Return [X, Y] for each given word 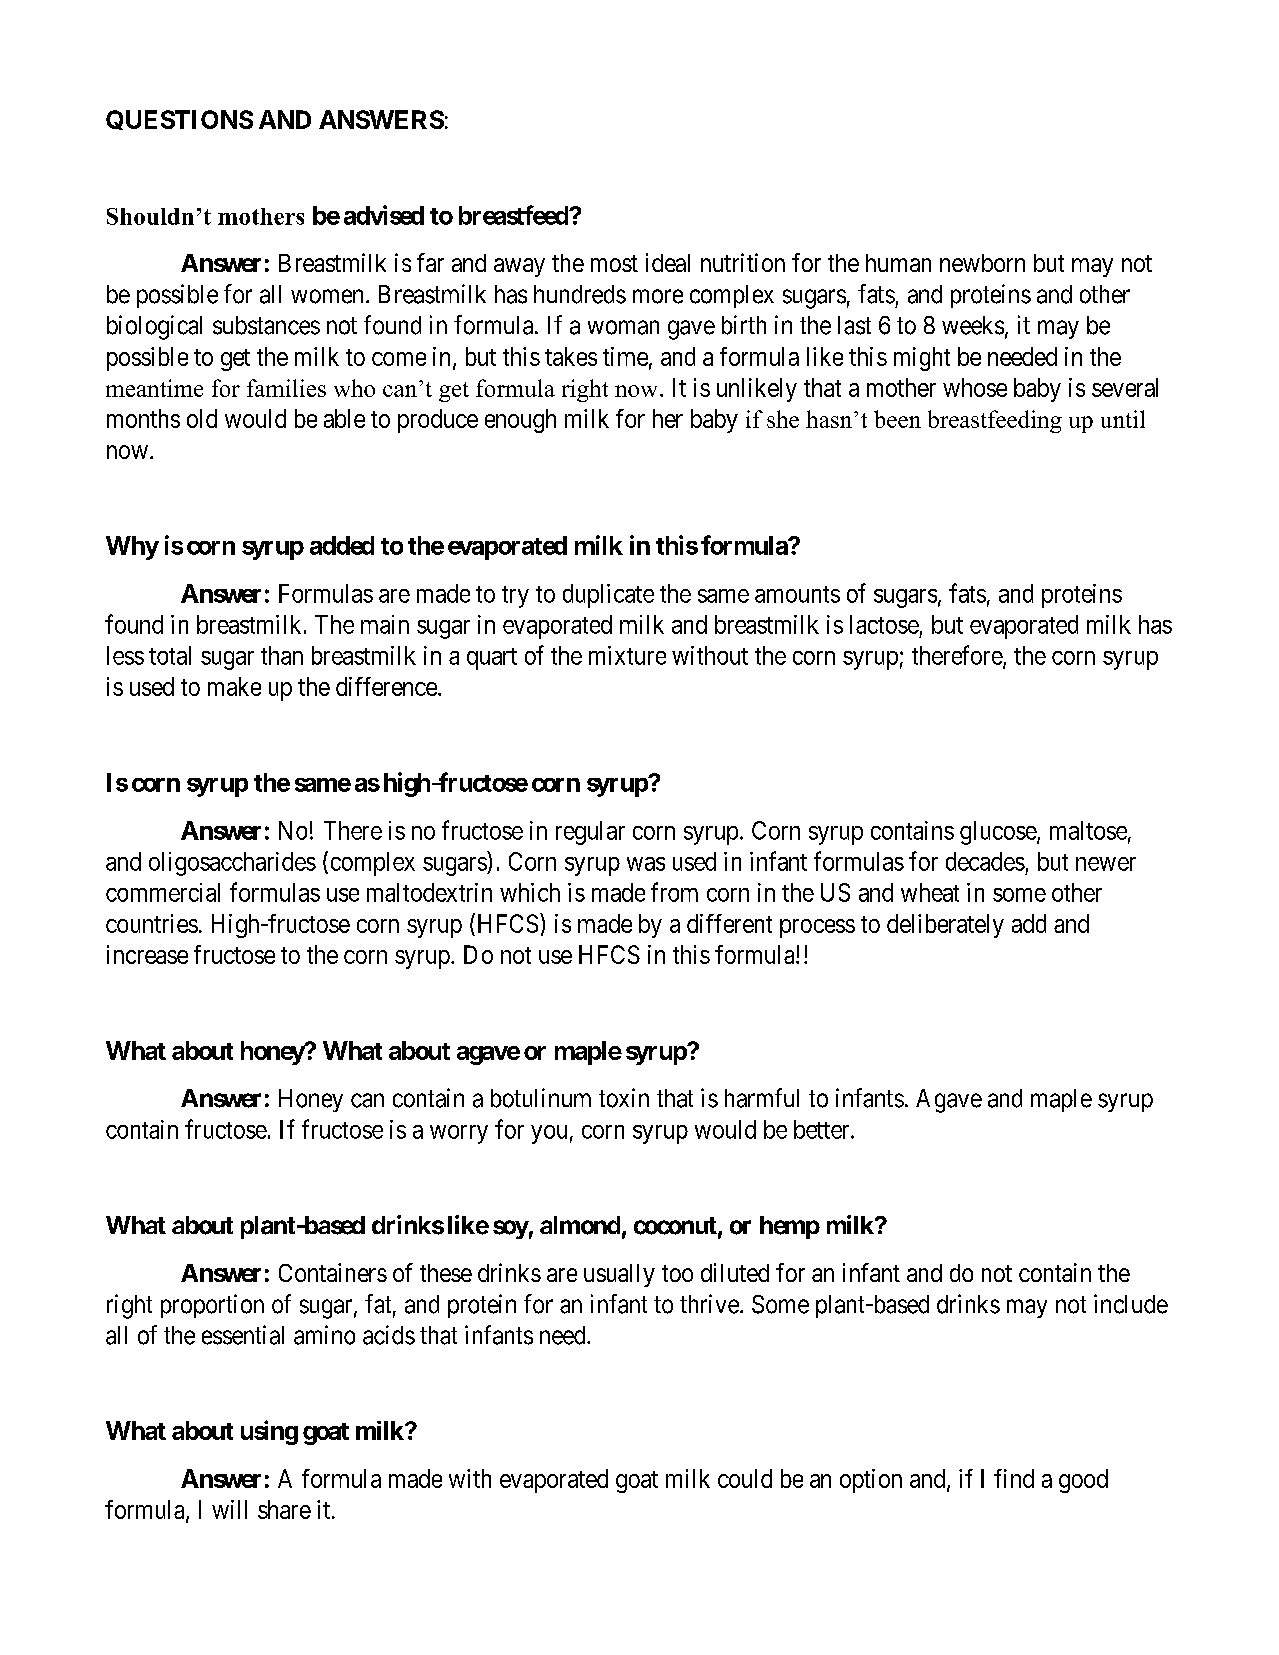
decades [985, 861]
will [229, 1509]
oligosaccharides [232, 864]
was [646, 864]
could [745, 1478]
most [614, 263]
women [327, 296]
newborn [982, 263]
